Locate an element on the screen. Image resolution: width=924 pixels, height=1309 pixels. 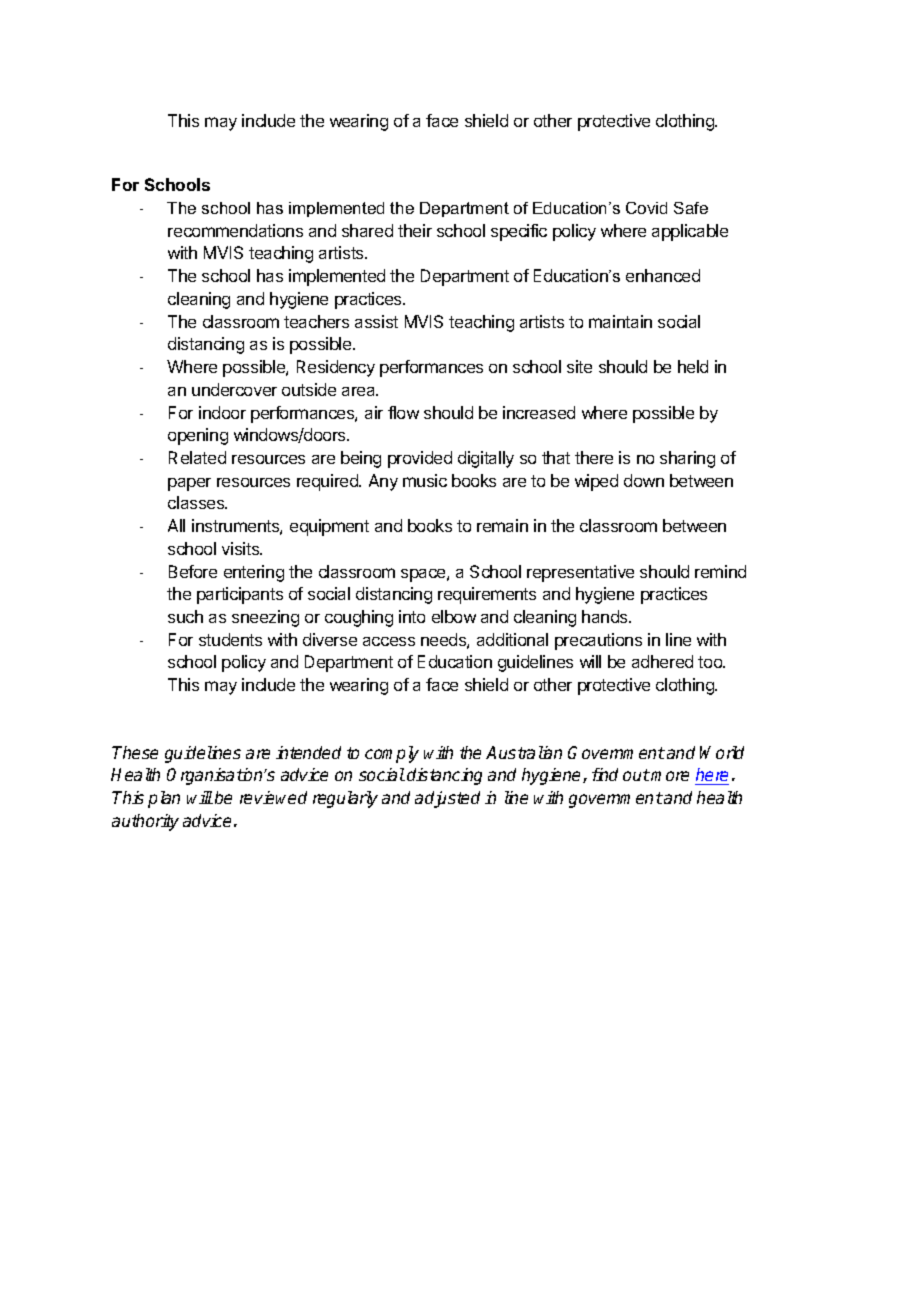
down is located at coordinates (644, 480).
